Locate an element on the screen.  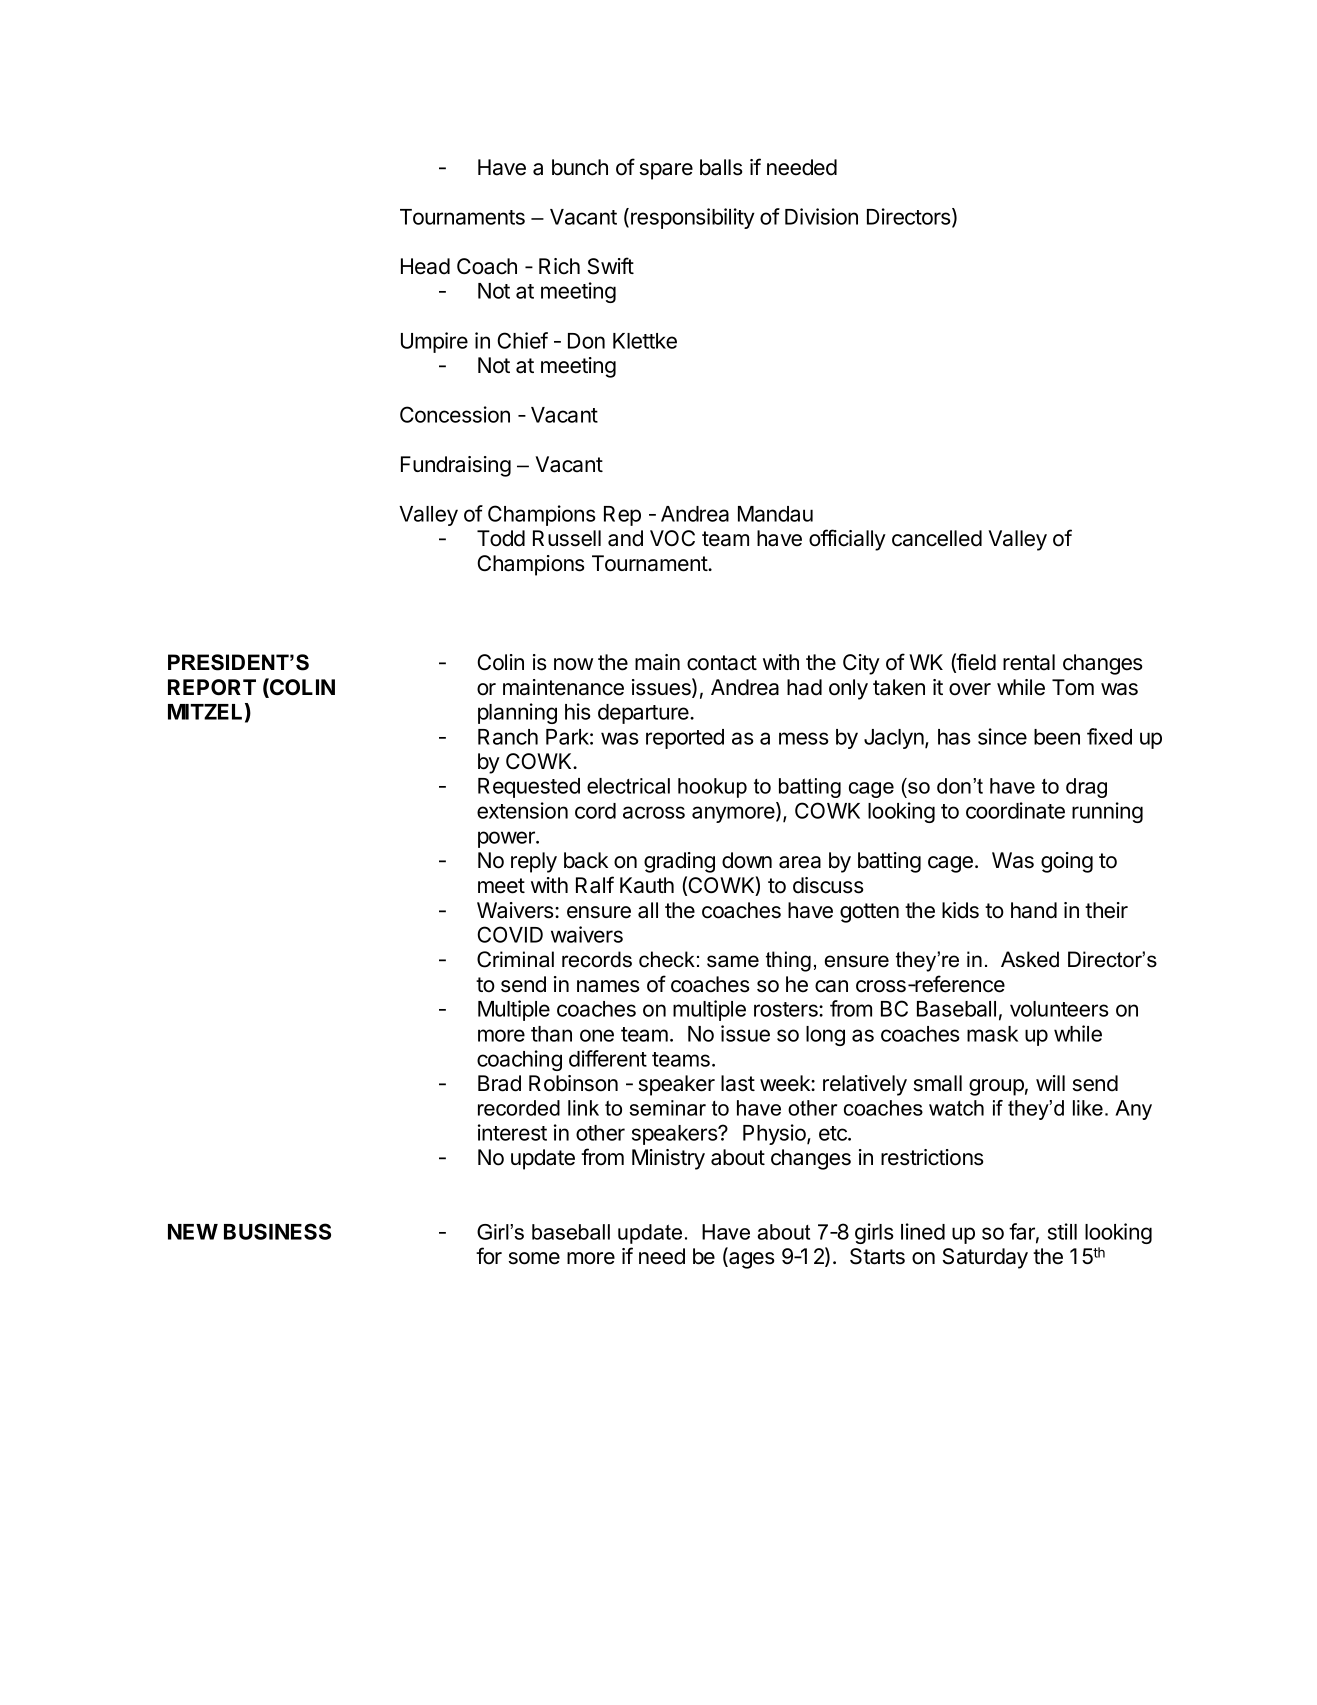
spare is located at coordinates (666, 171).
